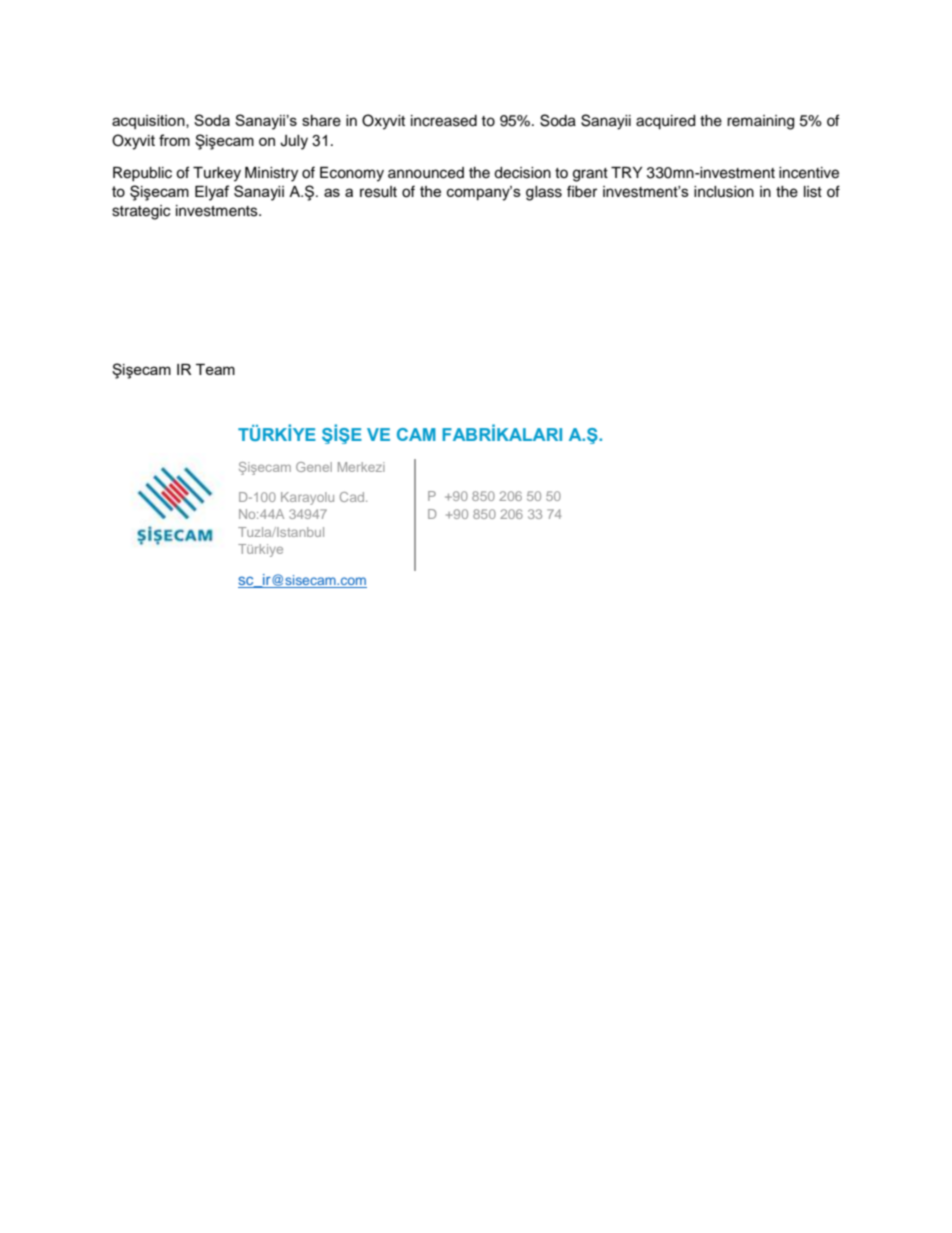  Describe the element at coordinates (809, 173) in the screenshot. I see `incentive` at that location.
